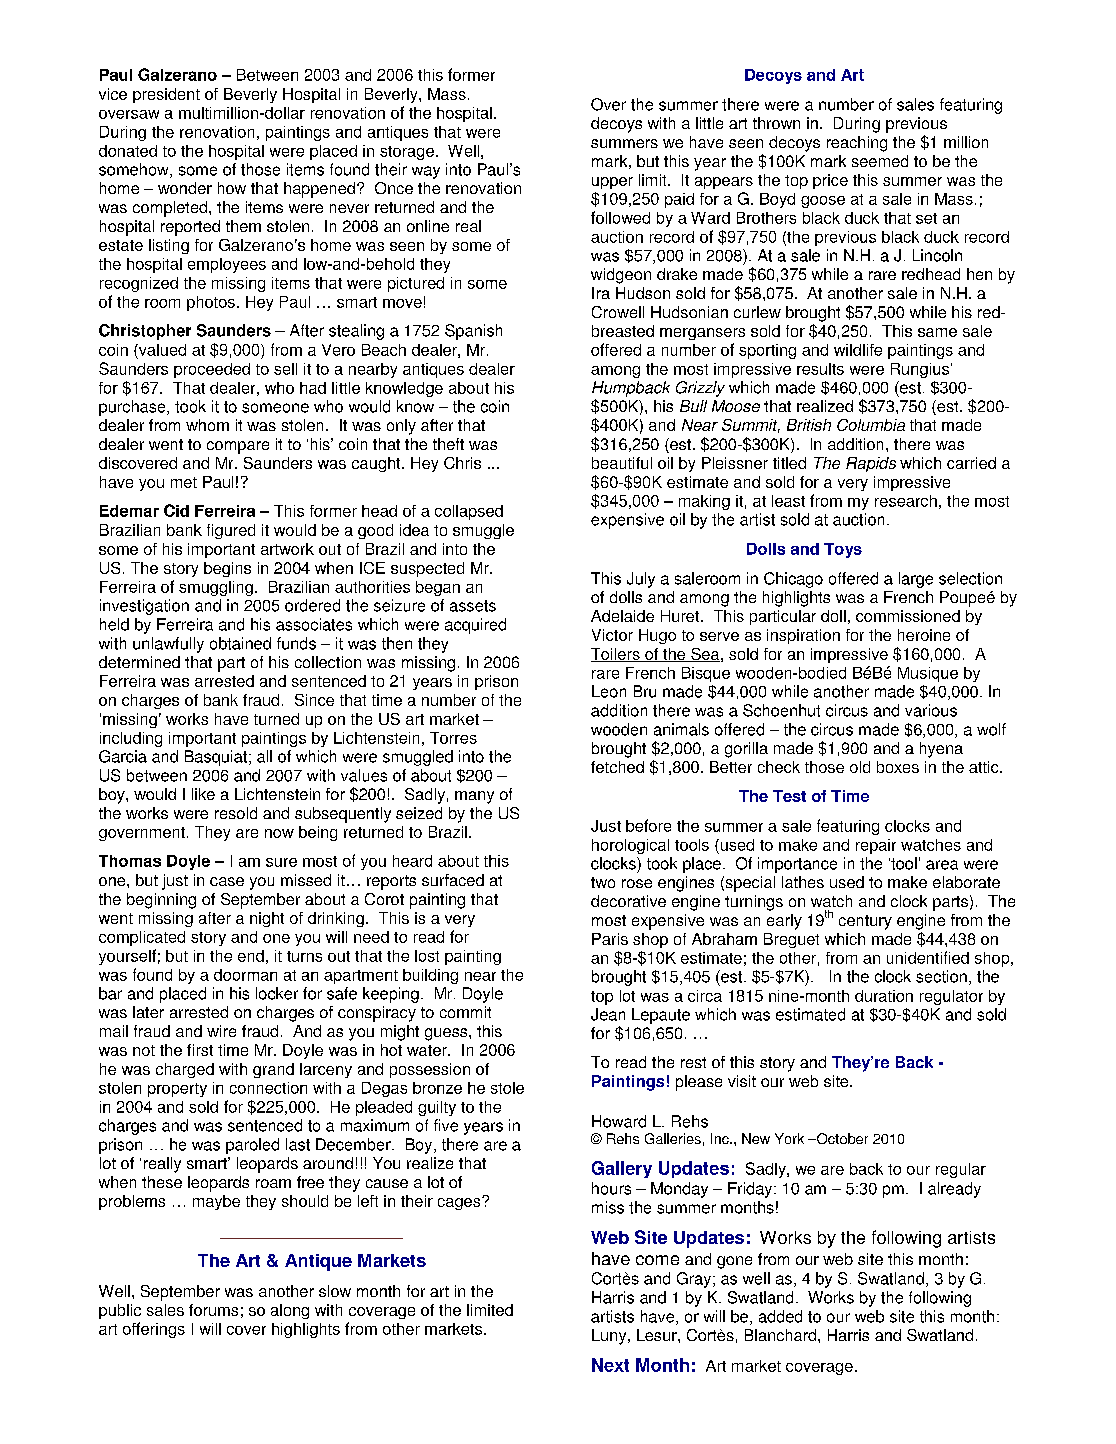 Image resolution: width=1116 pixels, height=1444 pixels. What do you see at coordinates (213, 1310) in the image?
I see `forums` at bounding box center [213, 1310].
